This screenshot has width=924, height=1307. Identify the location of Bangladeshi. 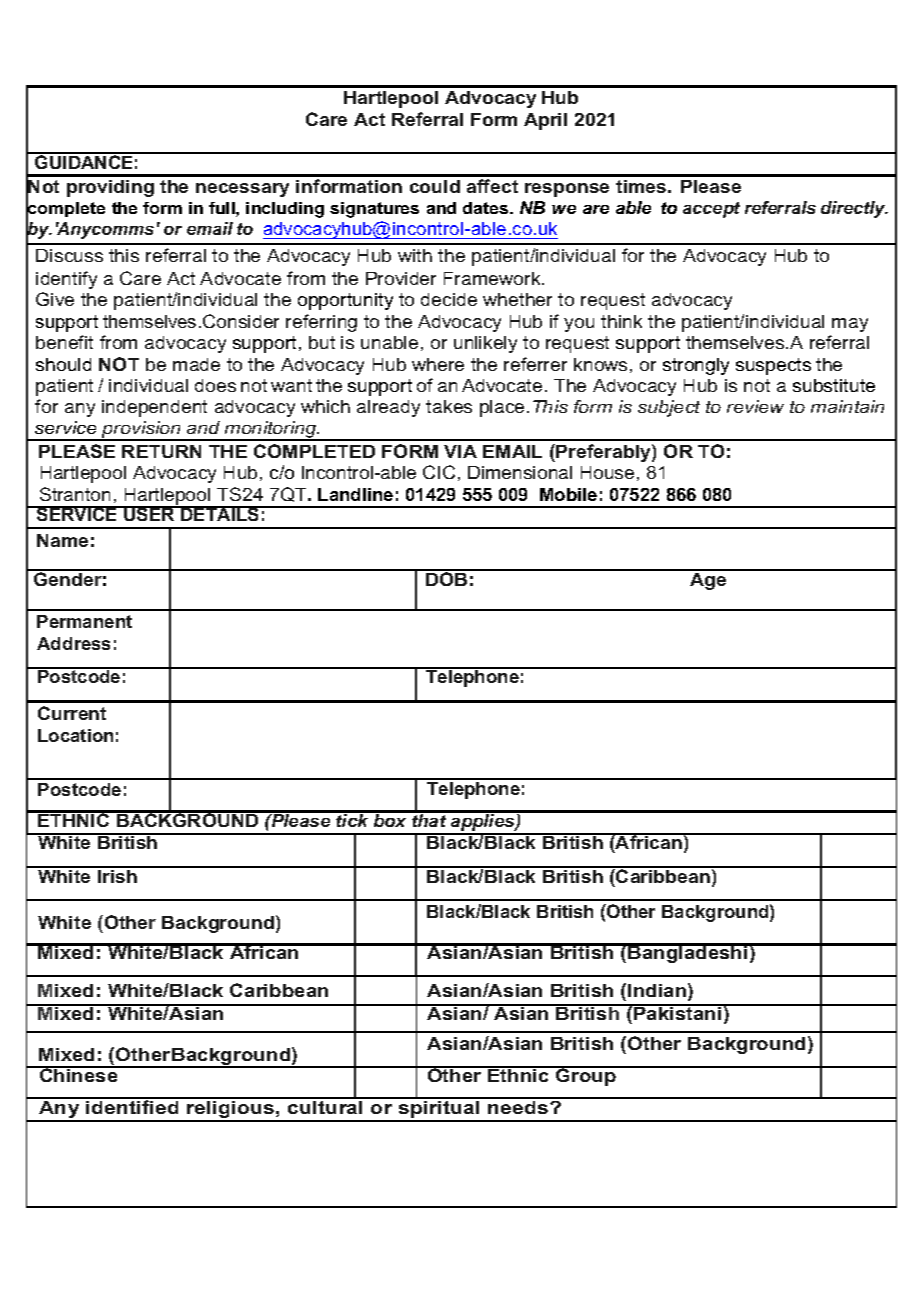
(688, 953).
